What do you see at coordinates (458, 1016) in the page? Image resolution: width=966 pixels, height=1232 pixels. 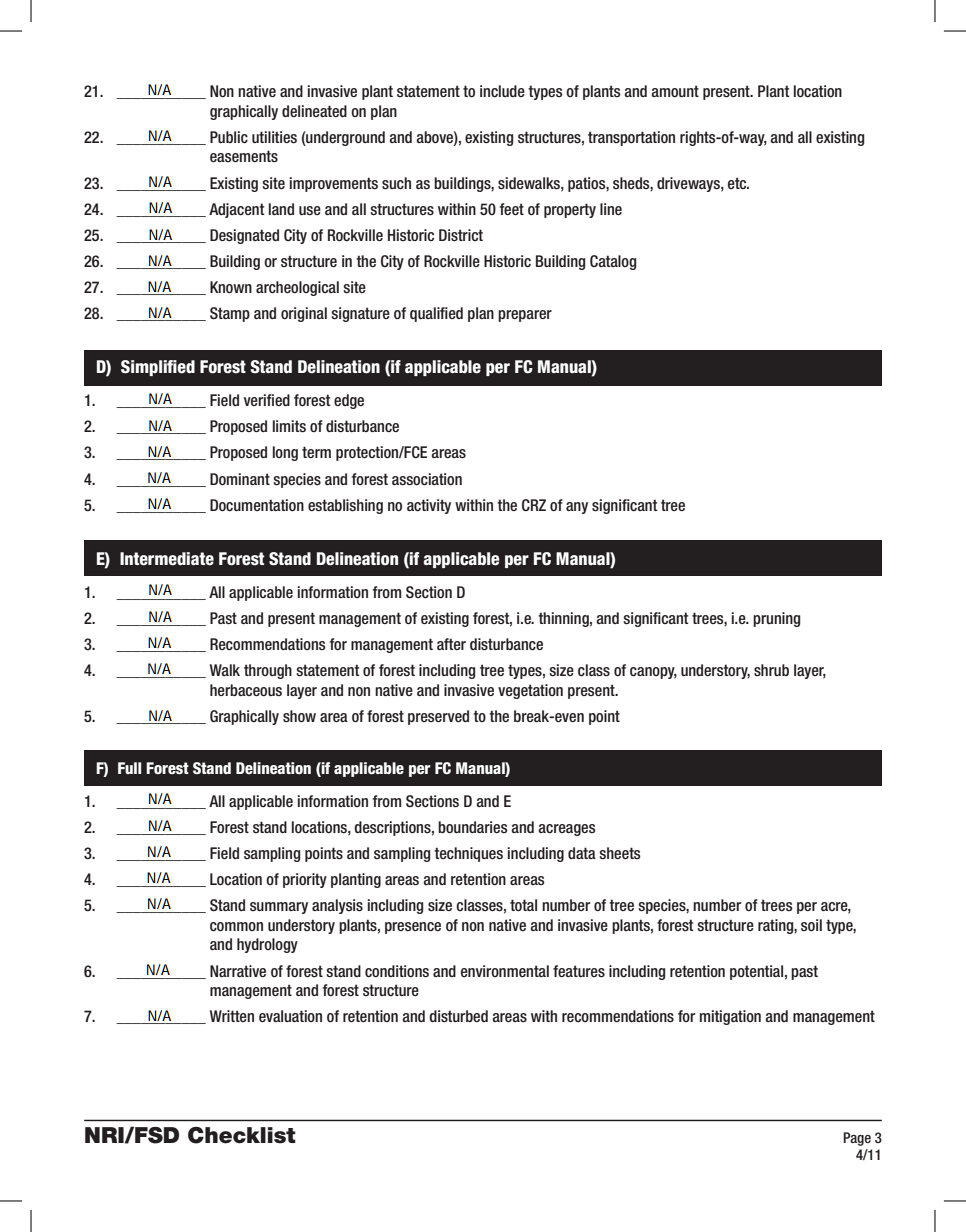 I see `disturbed` at bounding box center [458, 1016].
